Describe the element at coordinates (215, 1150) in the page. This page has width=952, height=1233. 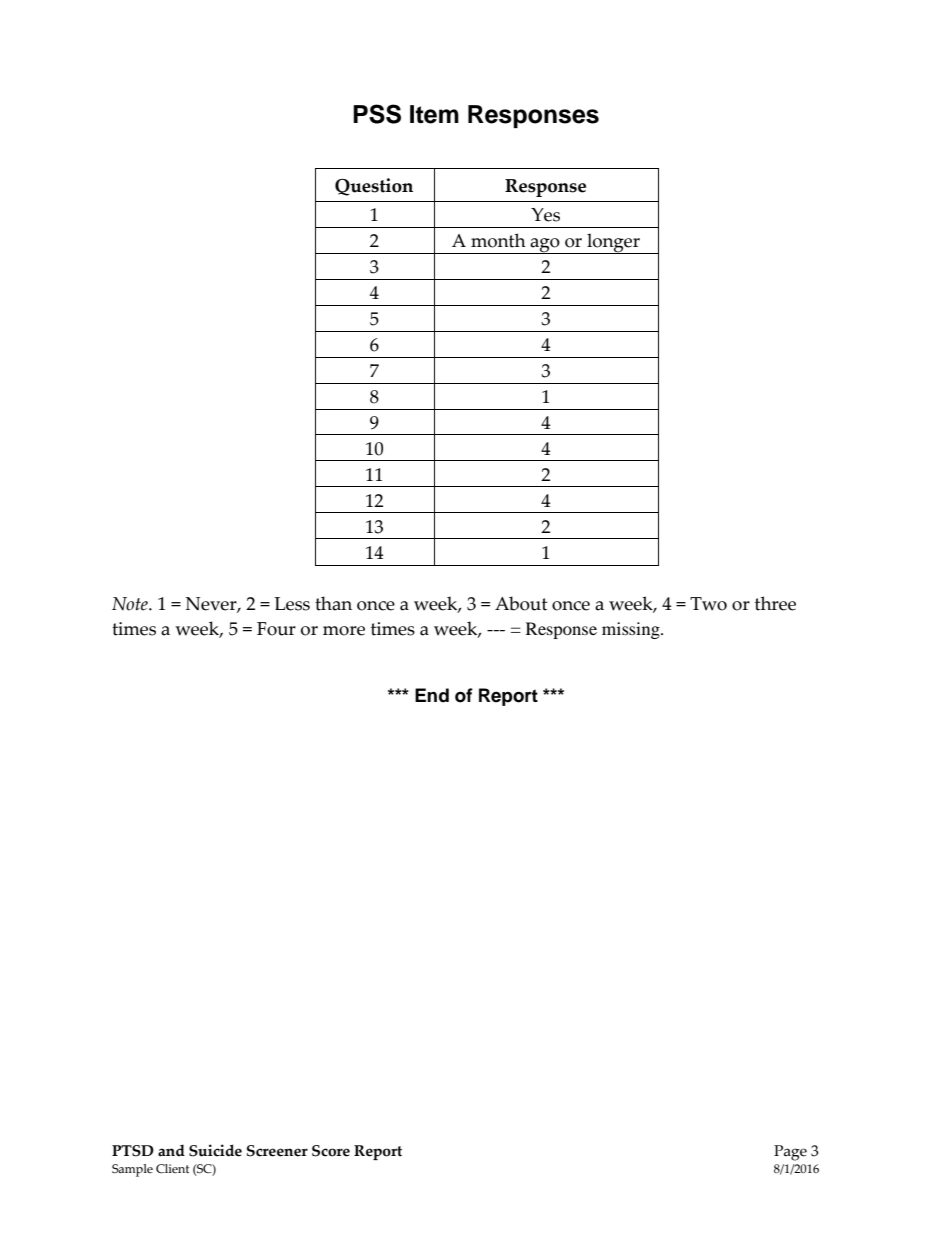
I see `Suicide` at that location.
